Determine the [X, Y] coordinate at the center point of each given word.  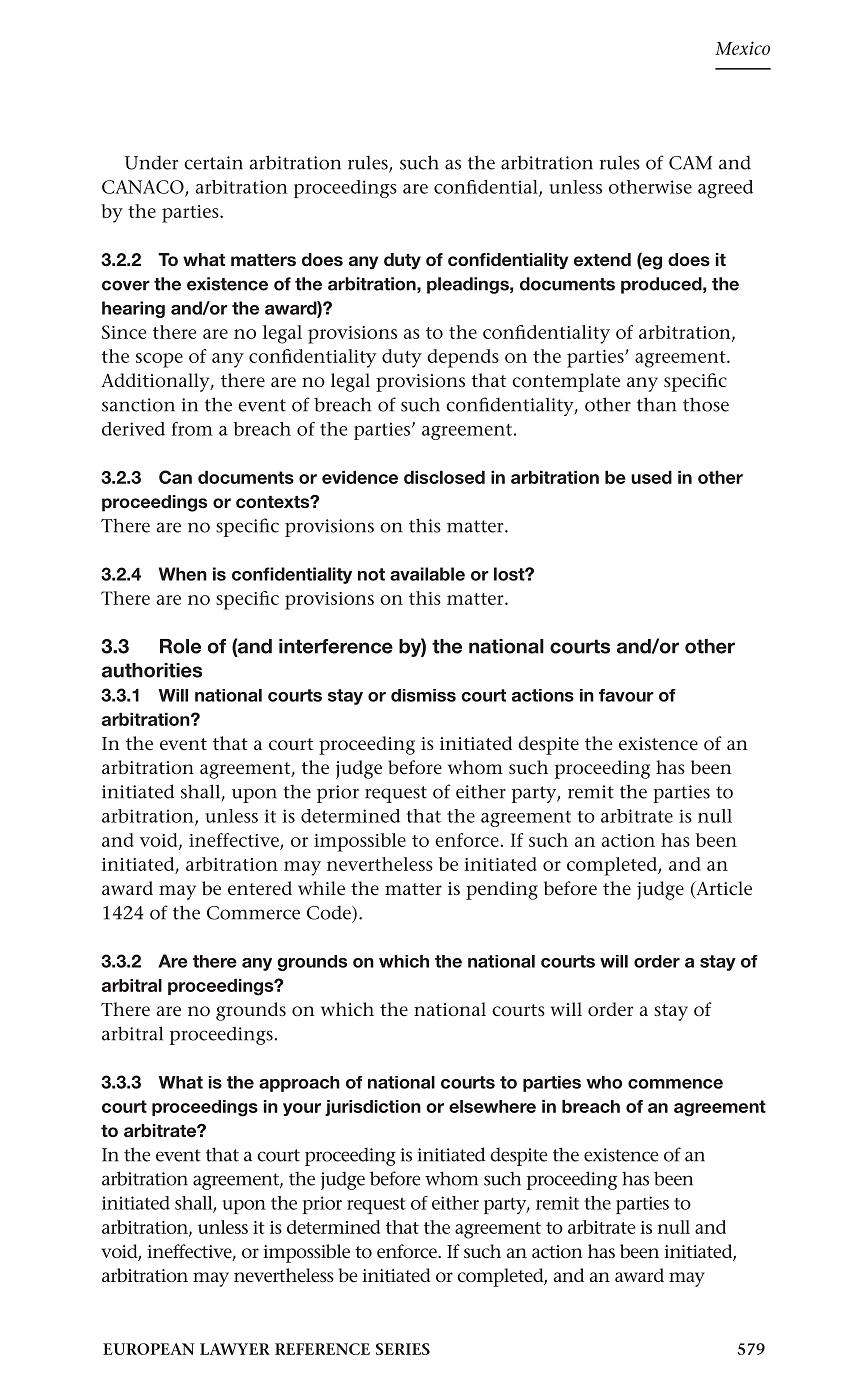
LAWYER [235, 1349]
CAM [690, 163]
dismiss [423, 695]
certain [213, 163]
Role [180, 646]
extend [602, 259]
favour [626, 695]
